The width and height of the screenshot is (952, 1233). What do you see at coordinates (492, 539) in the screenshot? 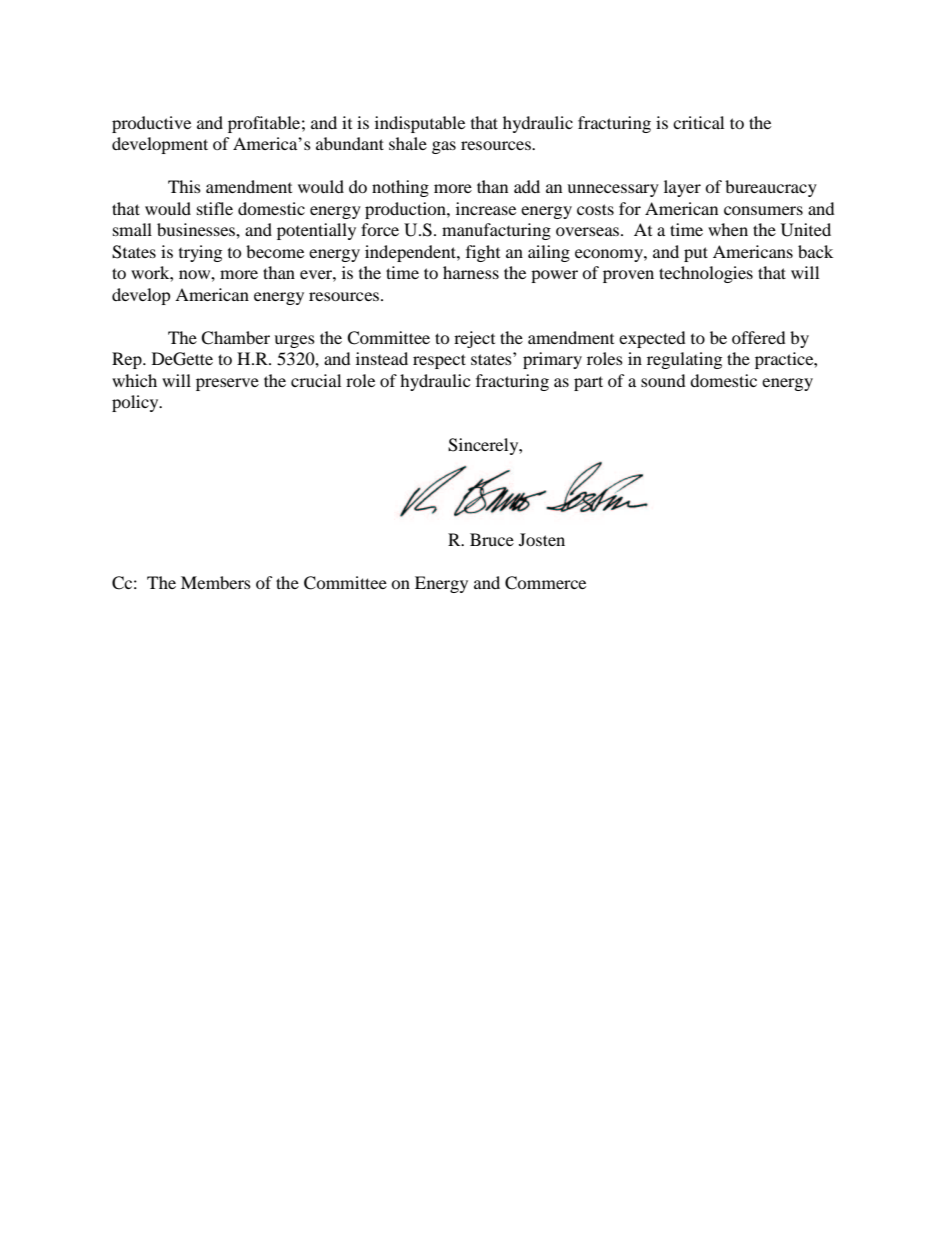
I see `Bruce` at bounding box center [492, 539].
